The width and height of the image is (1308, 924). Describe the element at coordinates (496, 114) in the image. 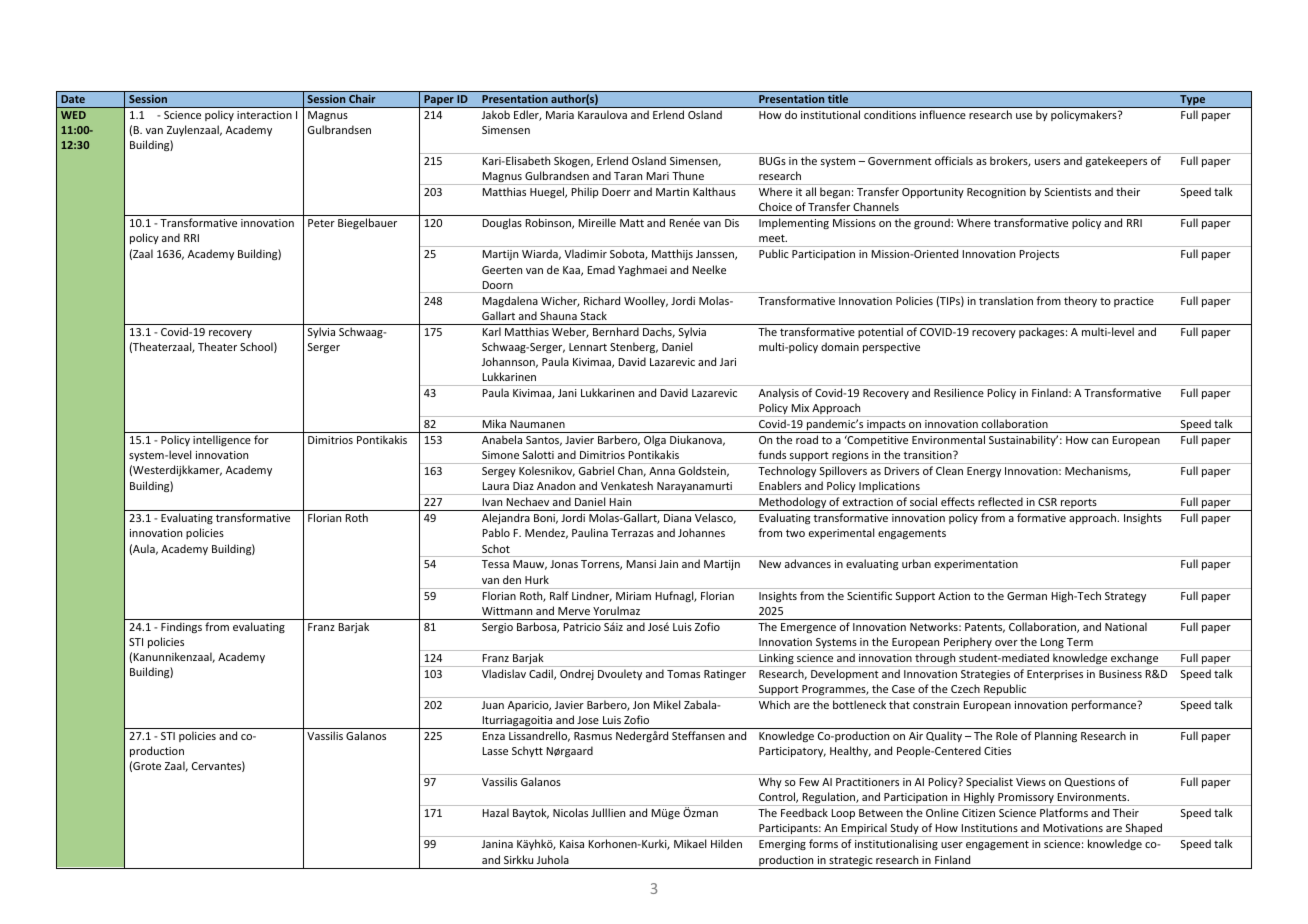

I see `Jakob` at that location.
